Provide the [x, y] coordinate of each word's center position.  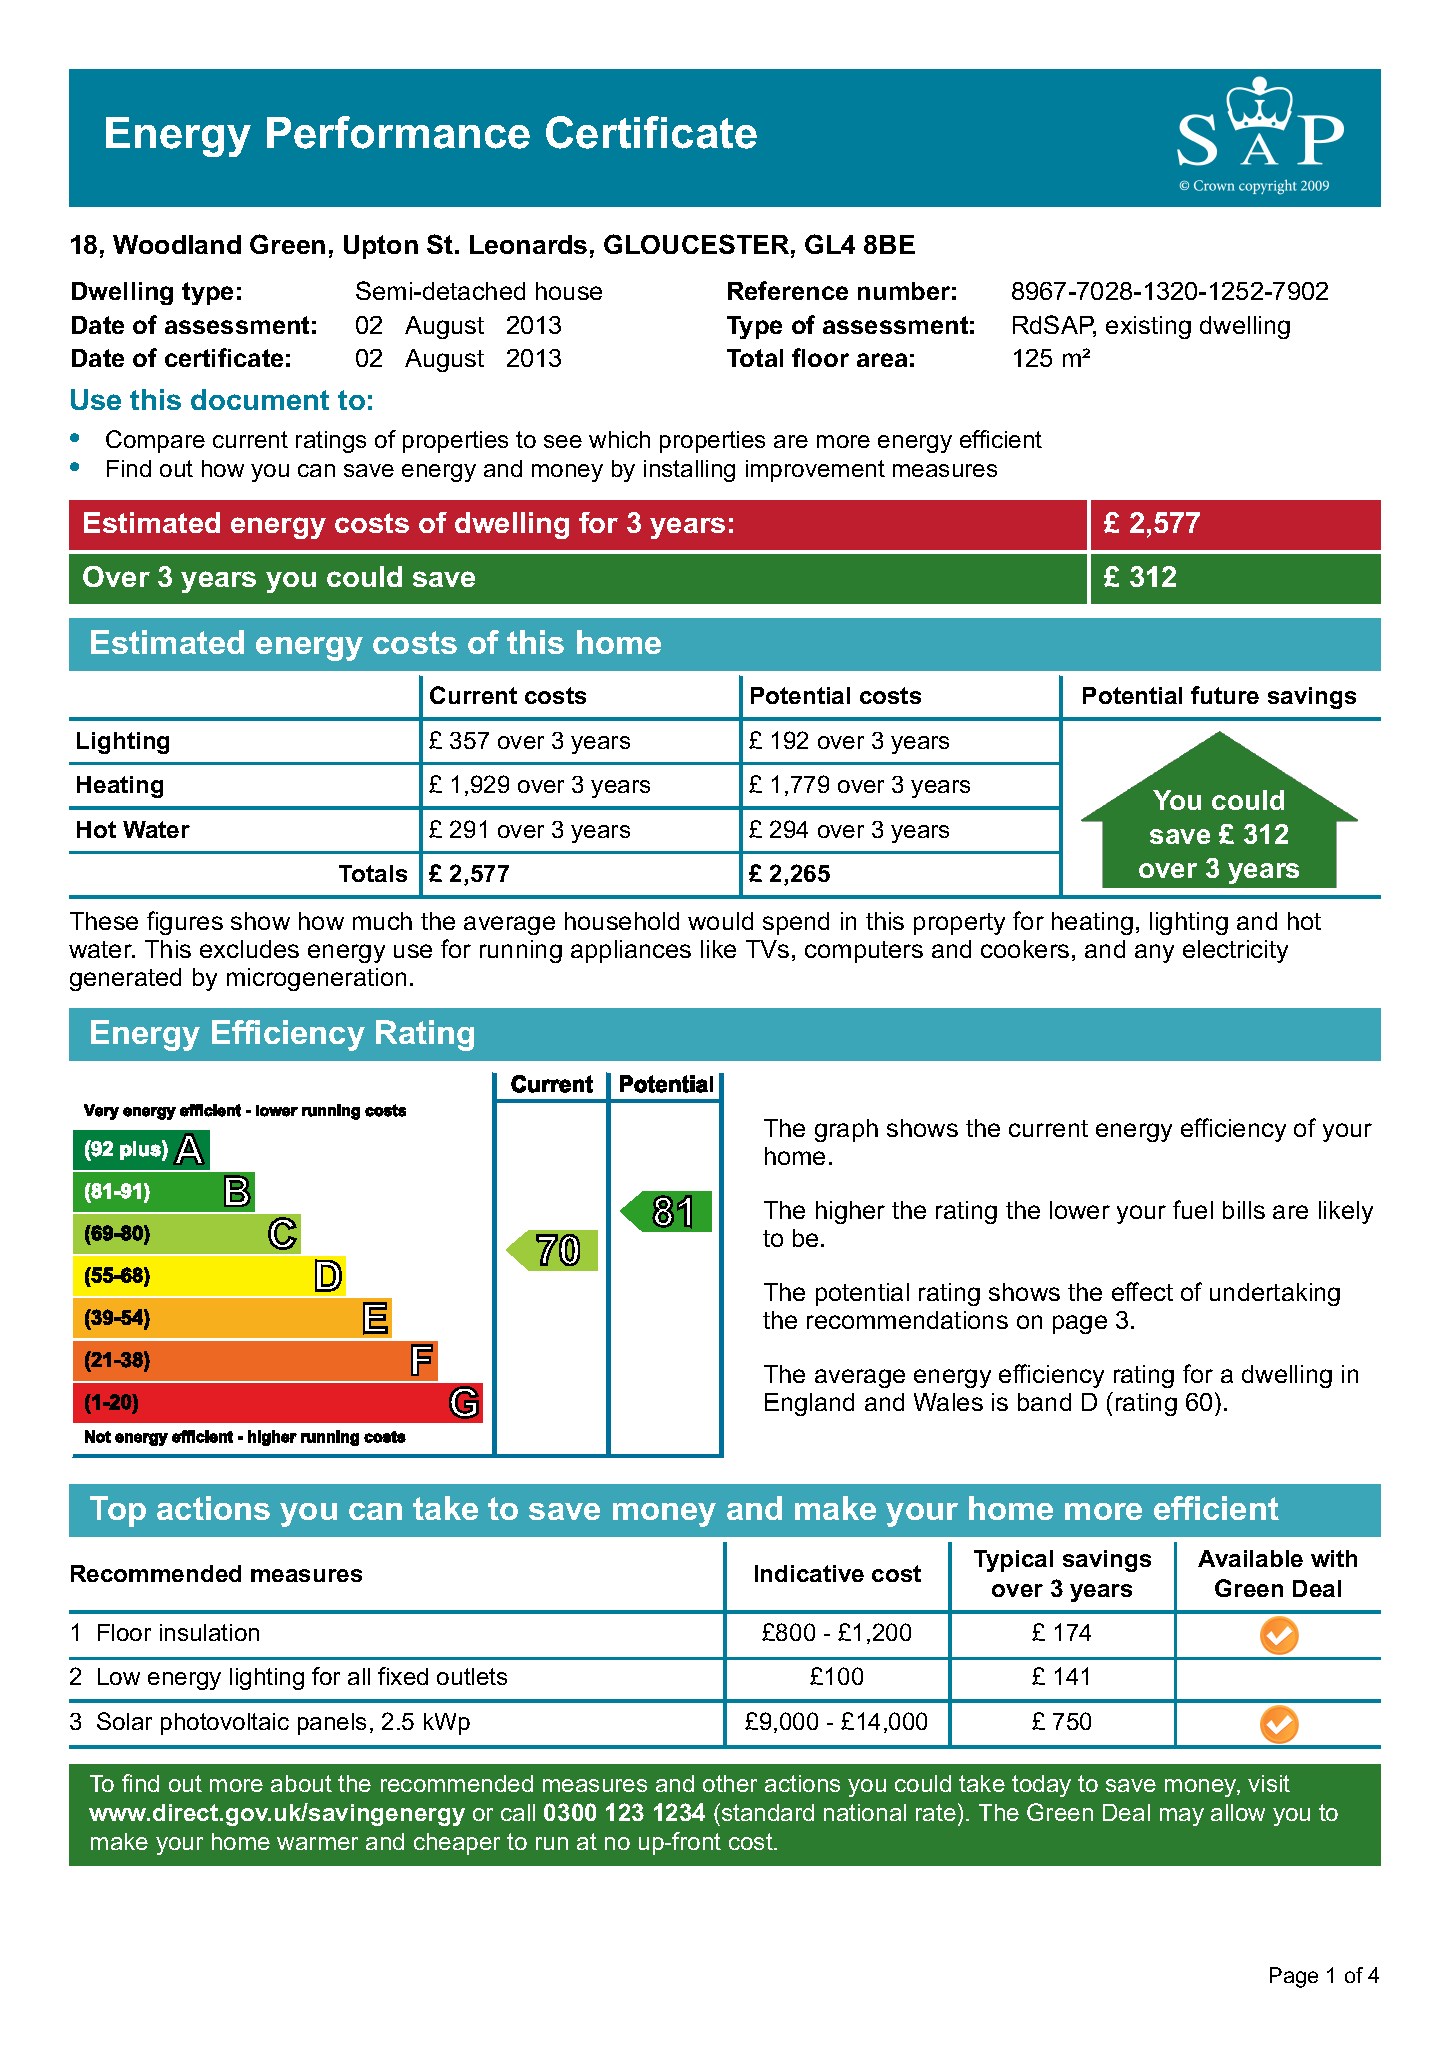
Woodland [177, 244]
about [301, 1783]
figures [185, 923]
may [1182, 1817]
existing [1148, 327]
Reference [788, 290]
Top [118, 1511]
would [720, 921]
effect [1142, 1291]
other [730, 1783]
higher [850, 1212]
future [1225, 695]
